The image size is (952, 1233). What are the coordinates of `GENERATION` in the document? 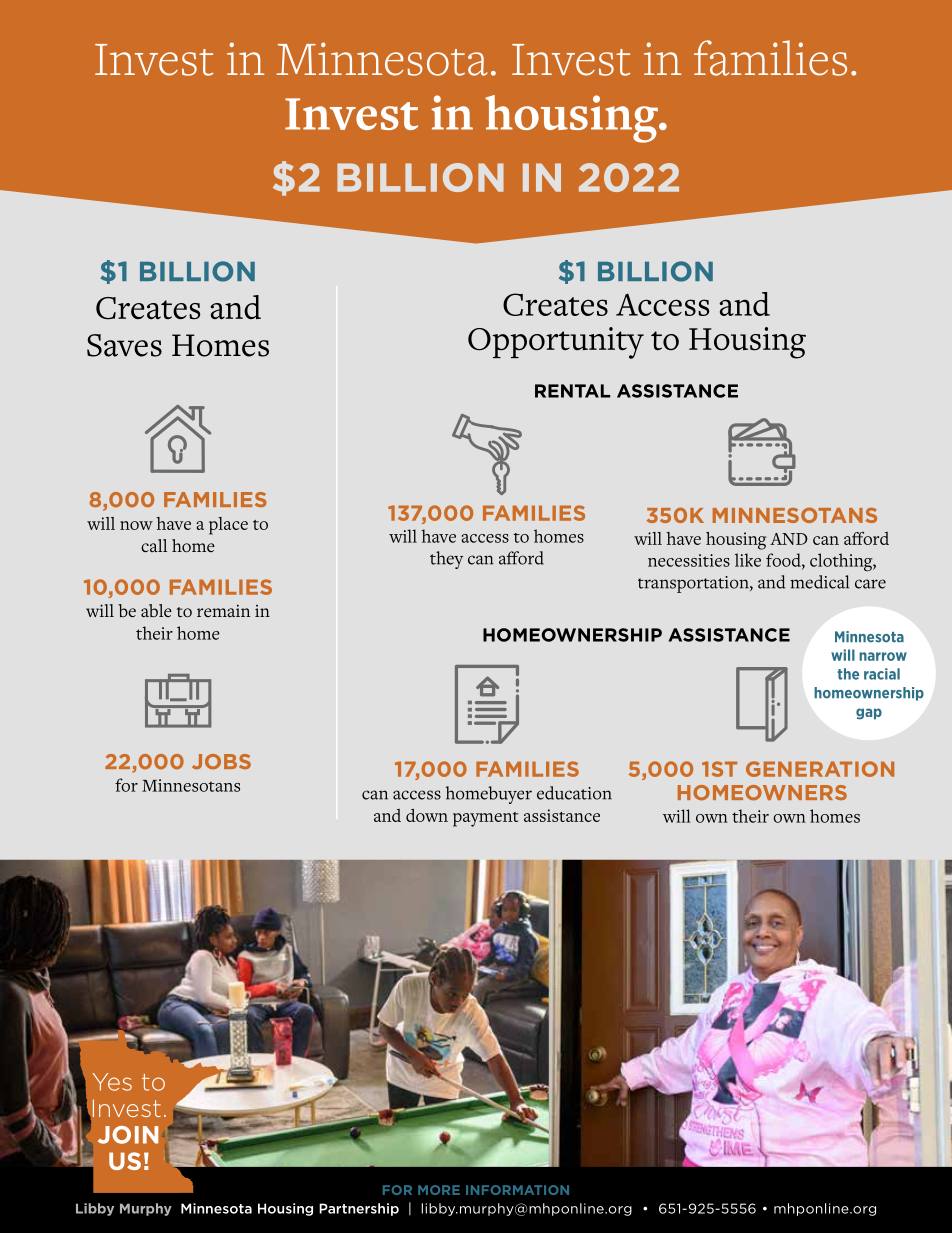 It's located at (820, 769).
